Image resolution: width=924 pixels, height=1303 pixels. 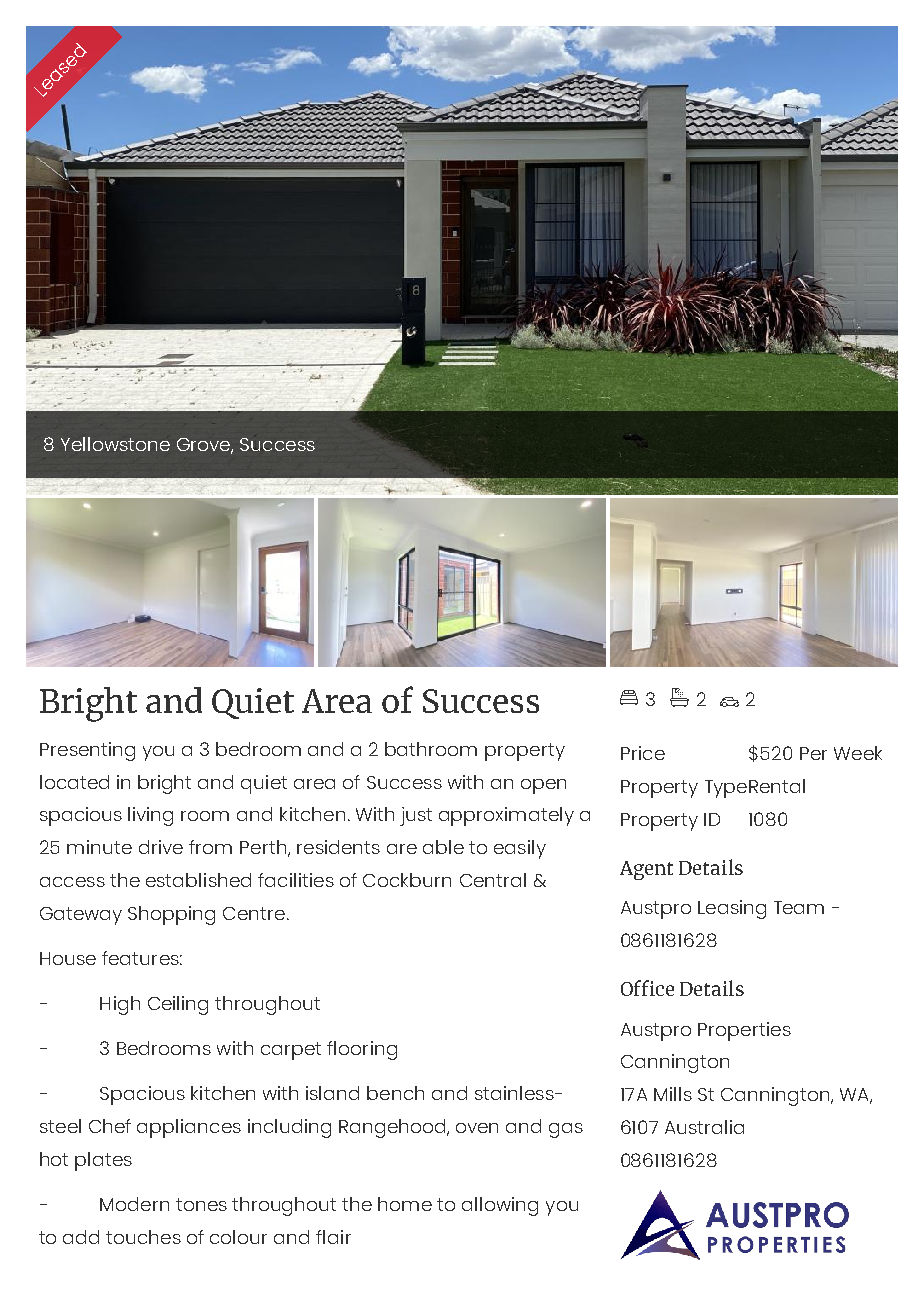 What do you see at coordinates (643, 753) in the document?
I see `Price` at bounding box center [643, 753].
